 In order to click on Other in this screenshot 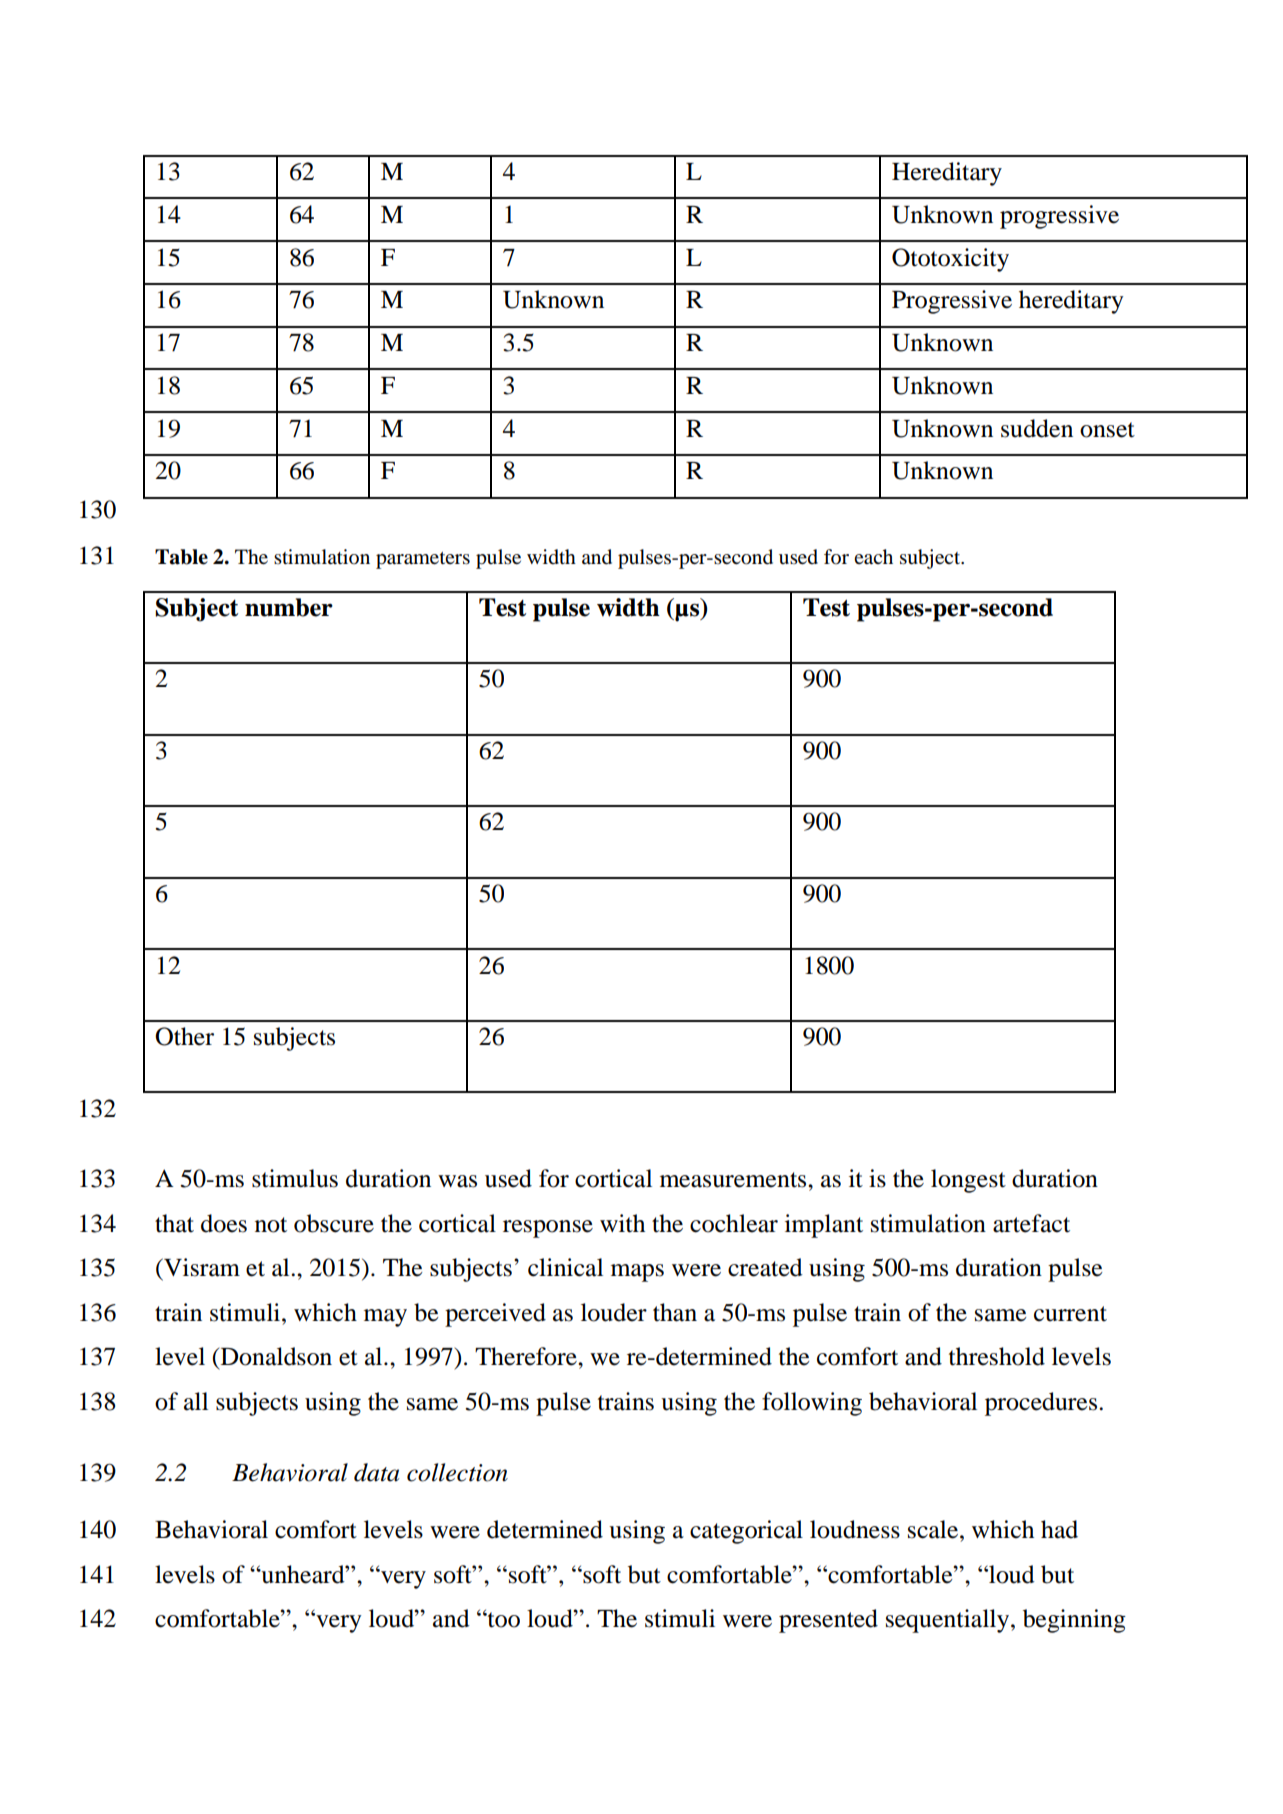, I will do `click(184, 1036)`.
